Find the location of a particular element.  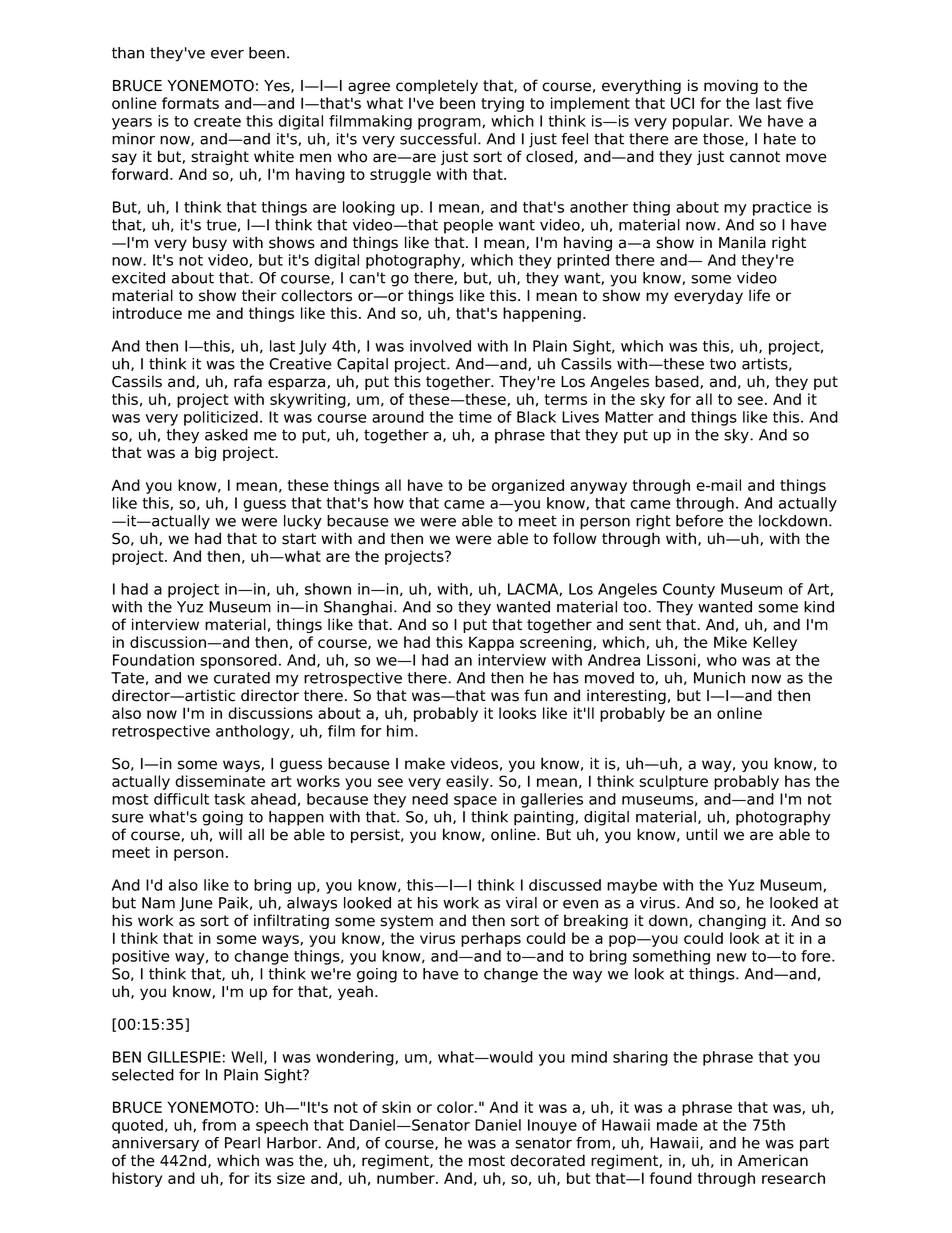

Mike is located at coordinates (730, 642).
